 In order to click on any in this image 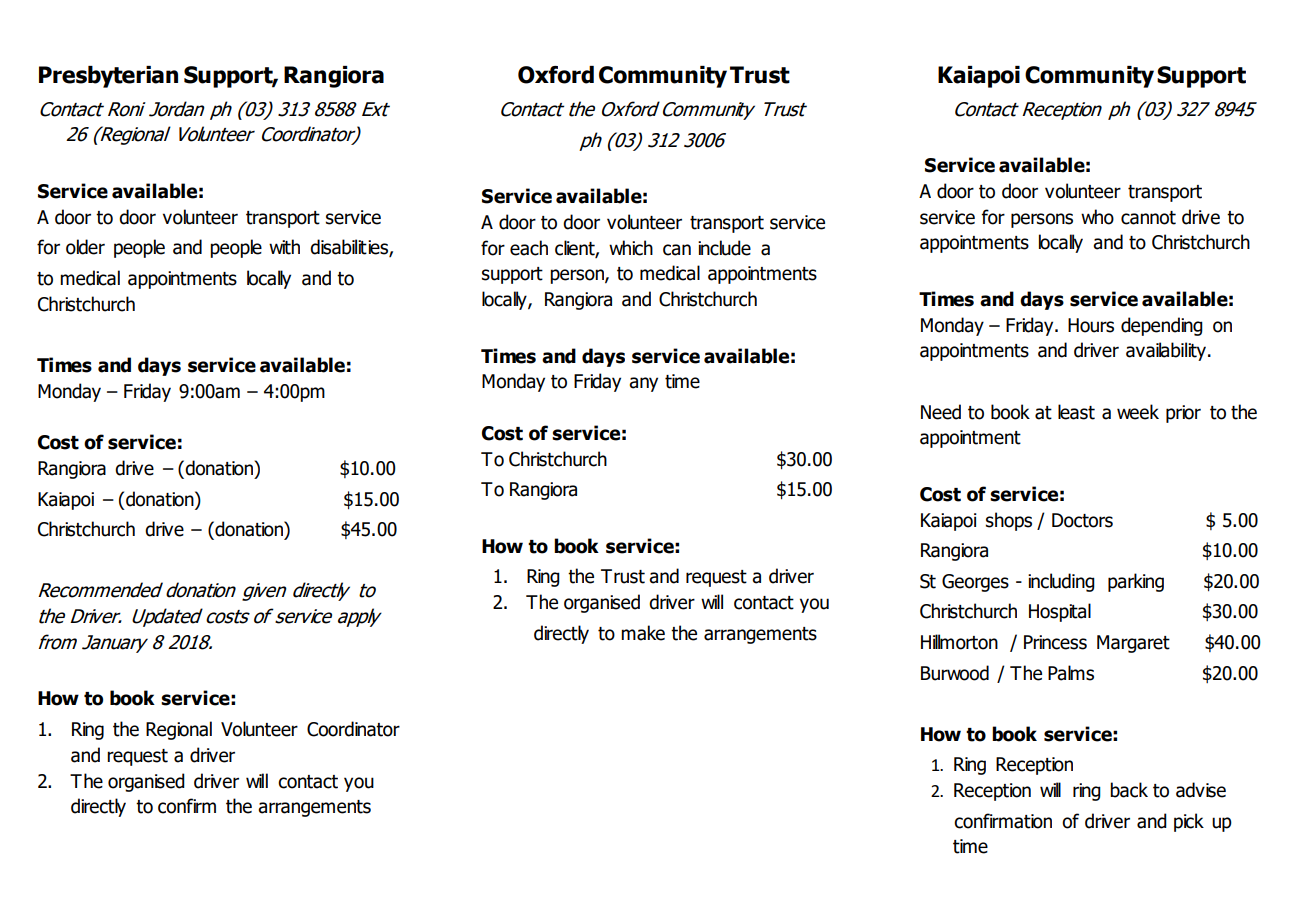, I will do `click(643, 384)`.
